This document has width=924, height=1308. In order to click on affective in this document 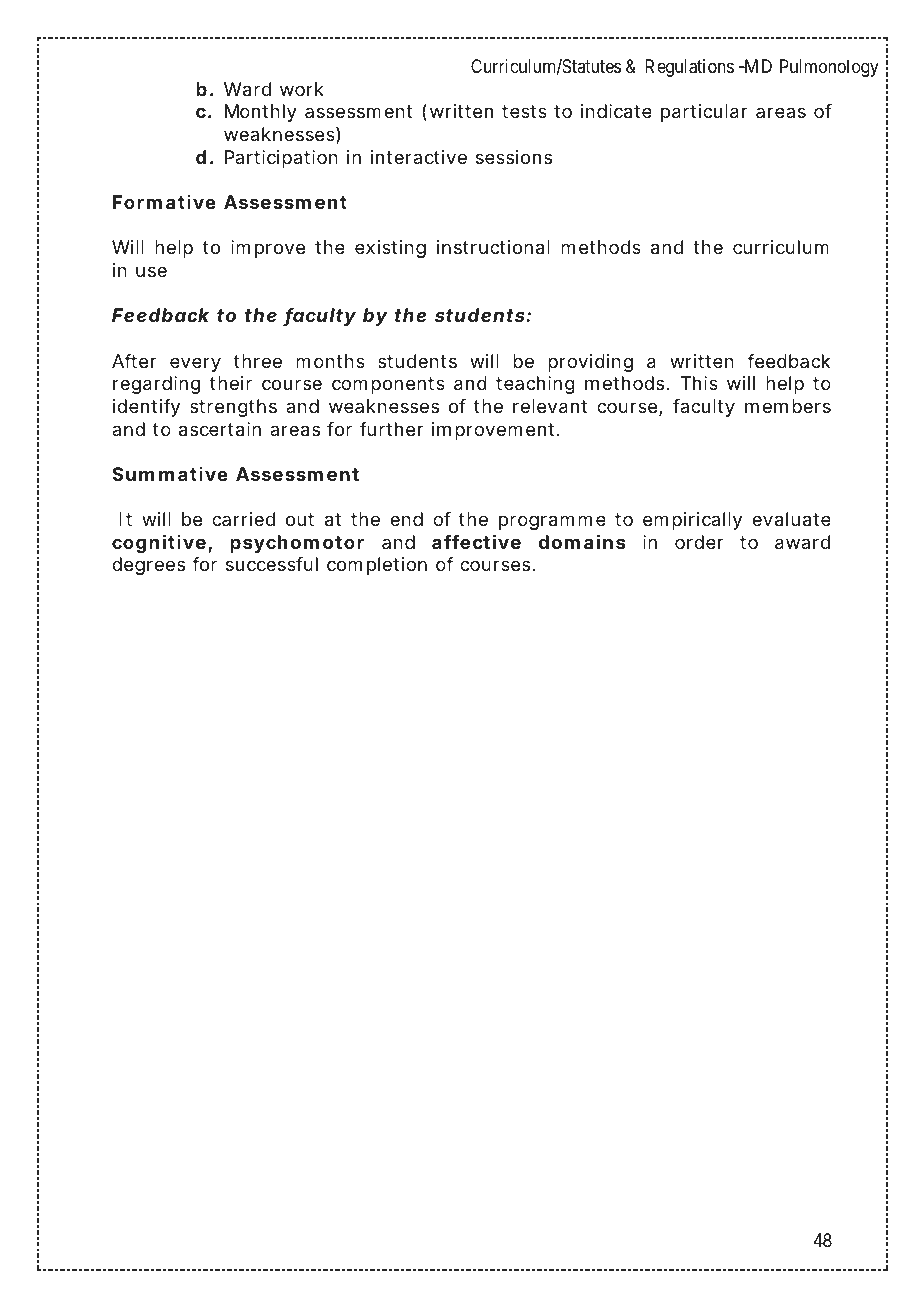, I will do `click(476, 542)`.
